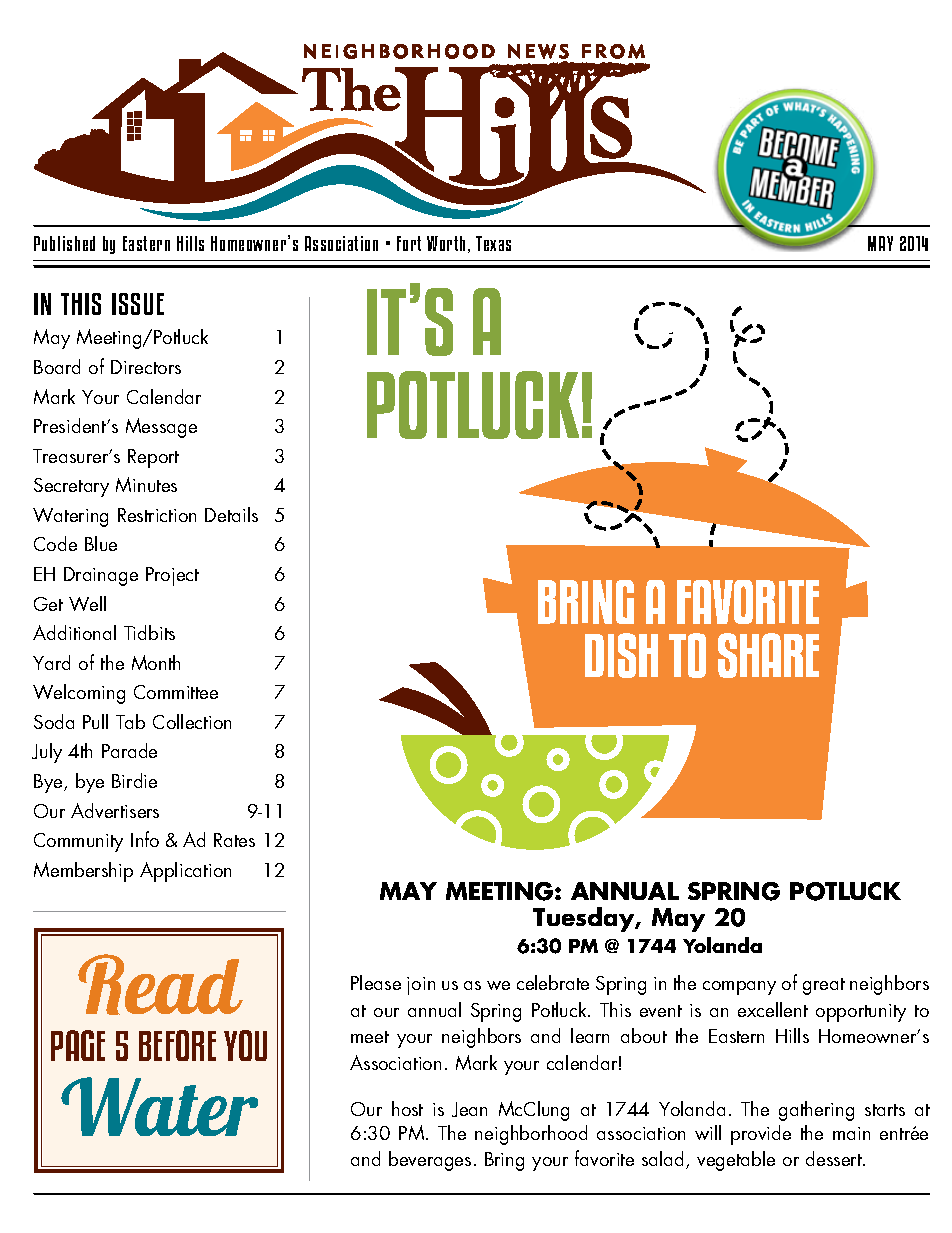 This page has height=1233, width=952. Describe the element at coordinates (761, 1135) in the page. I see `provide` at that location.
